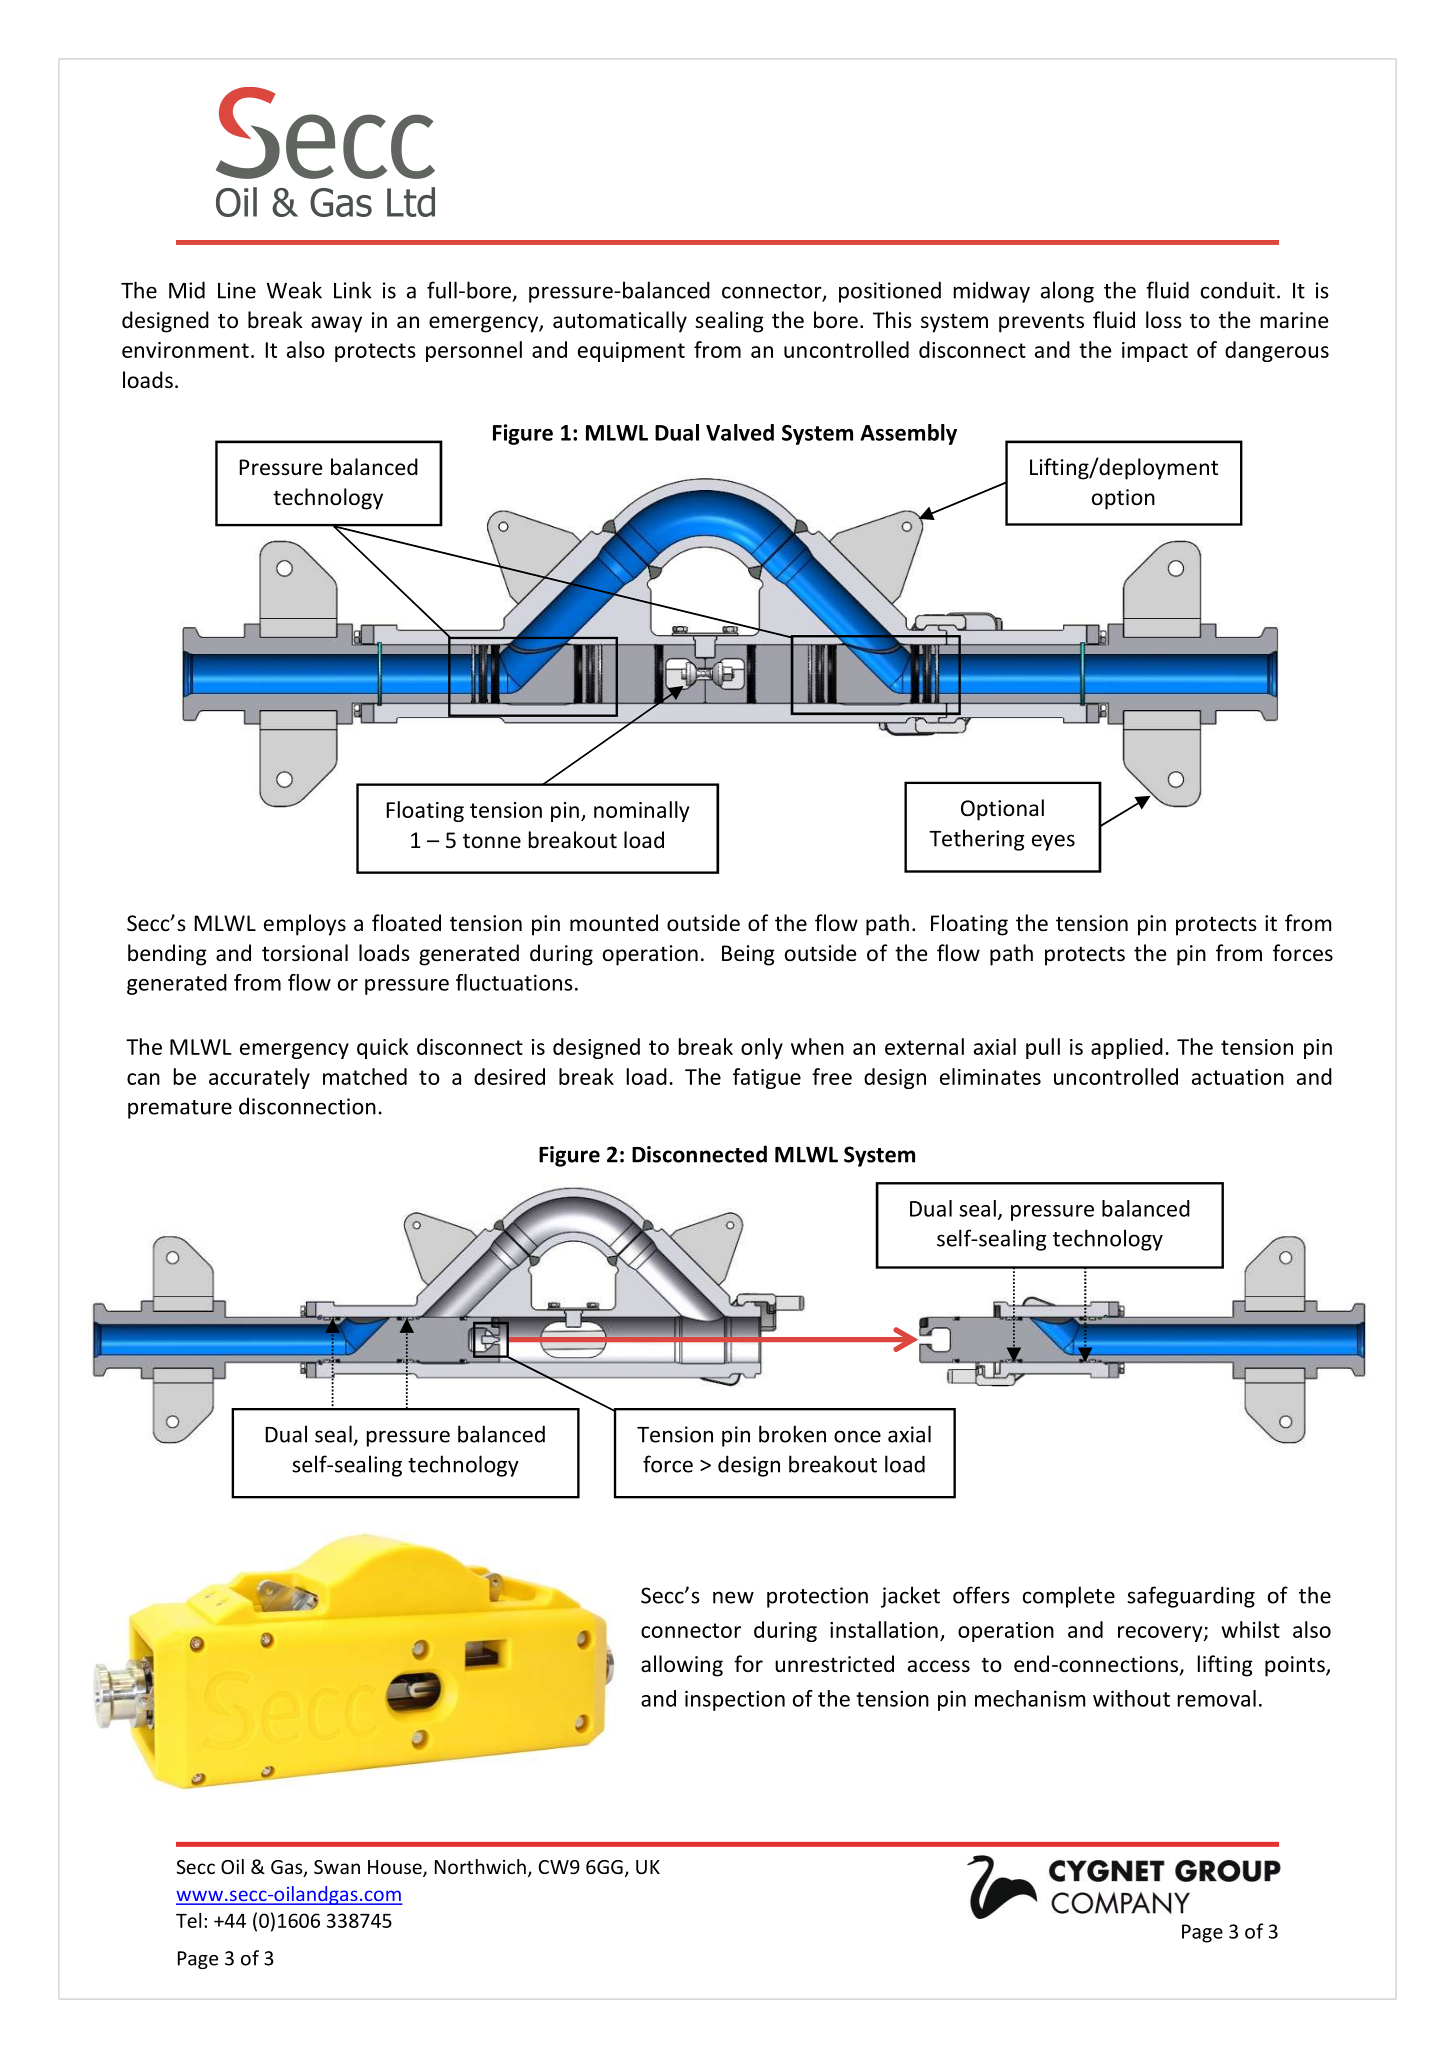 The height and width of the image is (2058, 1455). Describe the element at coordinates (336, 324) in the image. I see `away` at that location.
